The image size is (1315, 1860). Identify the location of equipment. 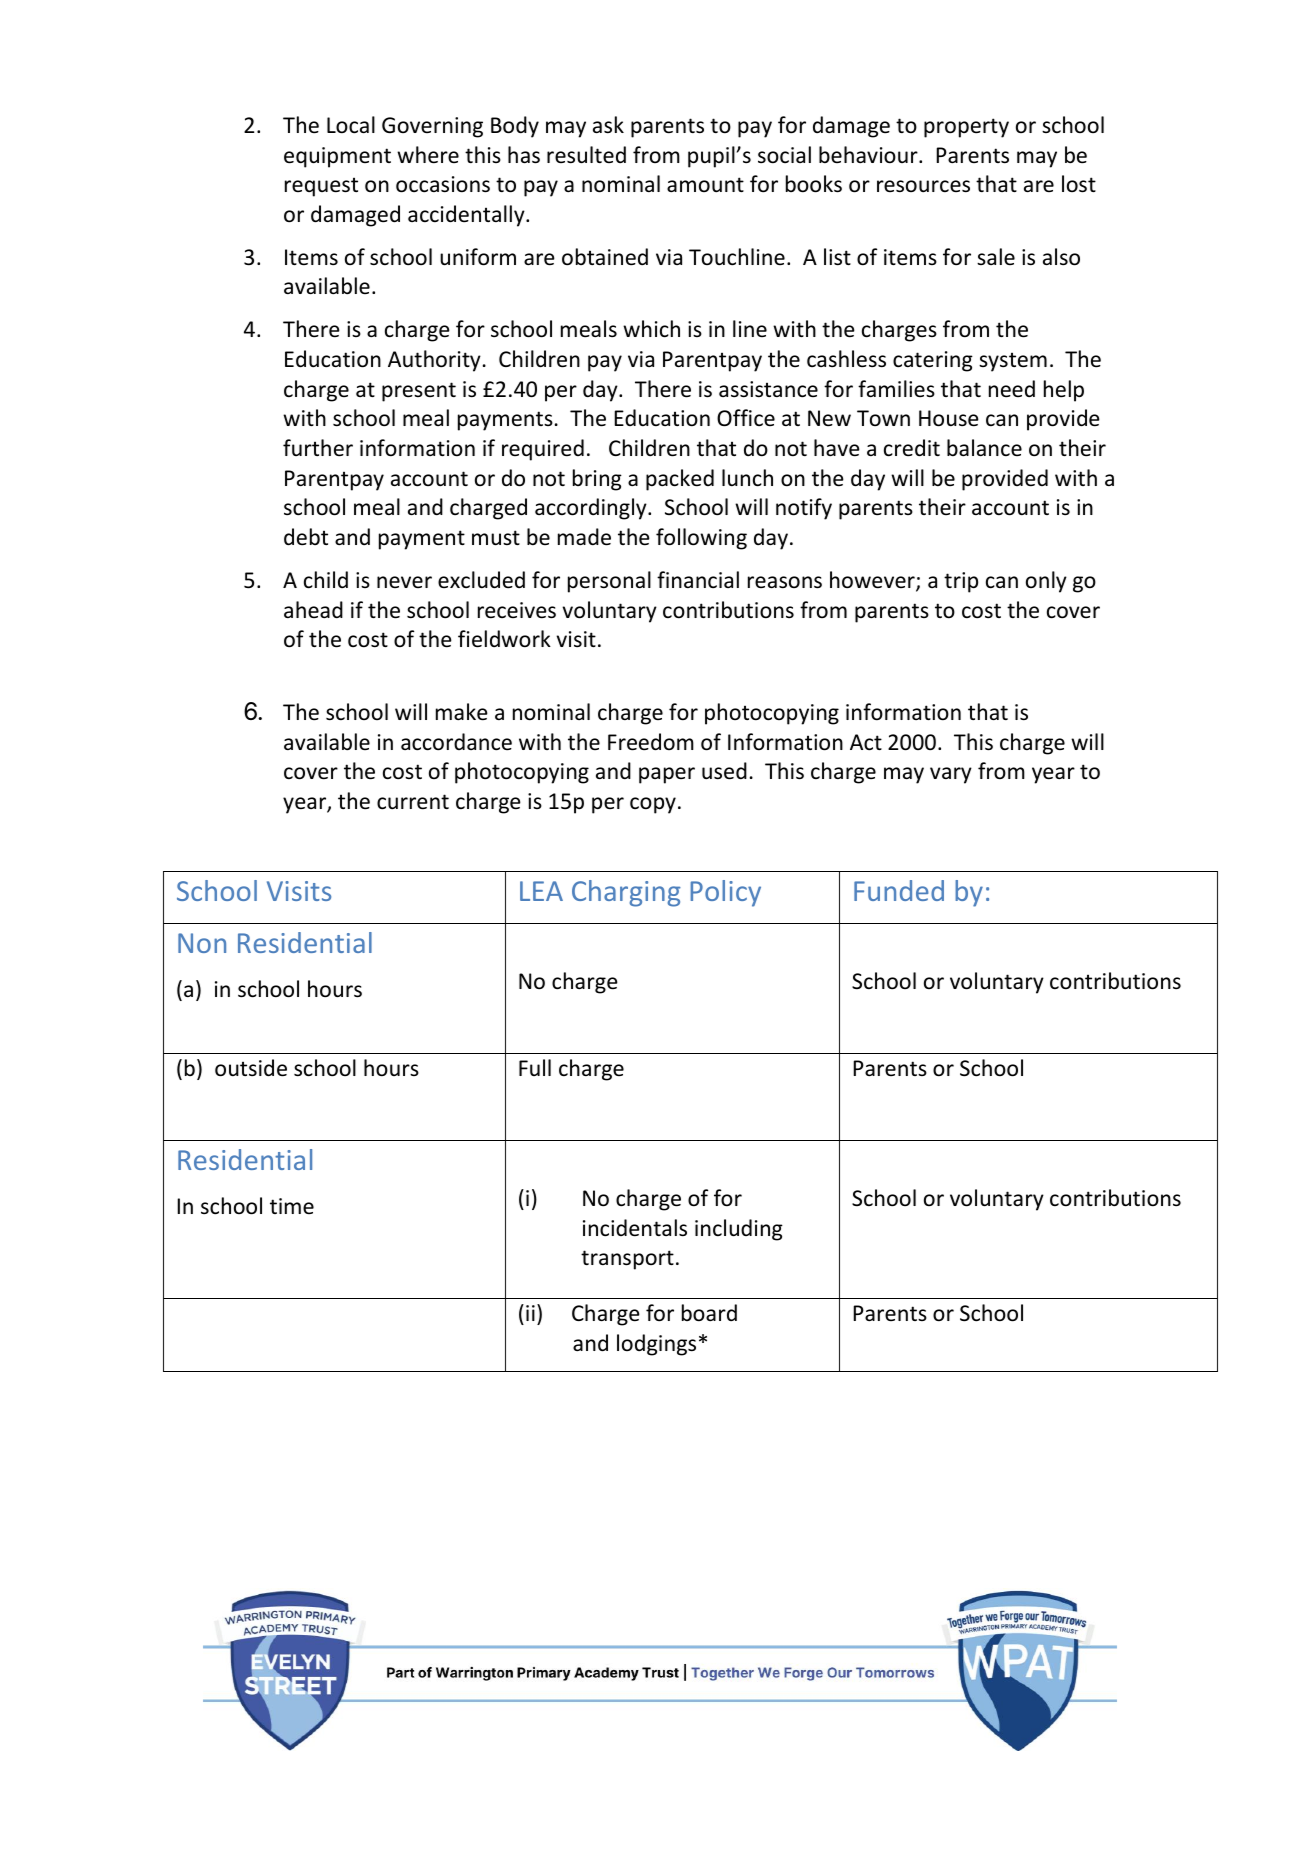
(337, 157).
